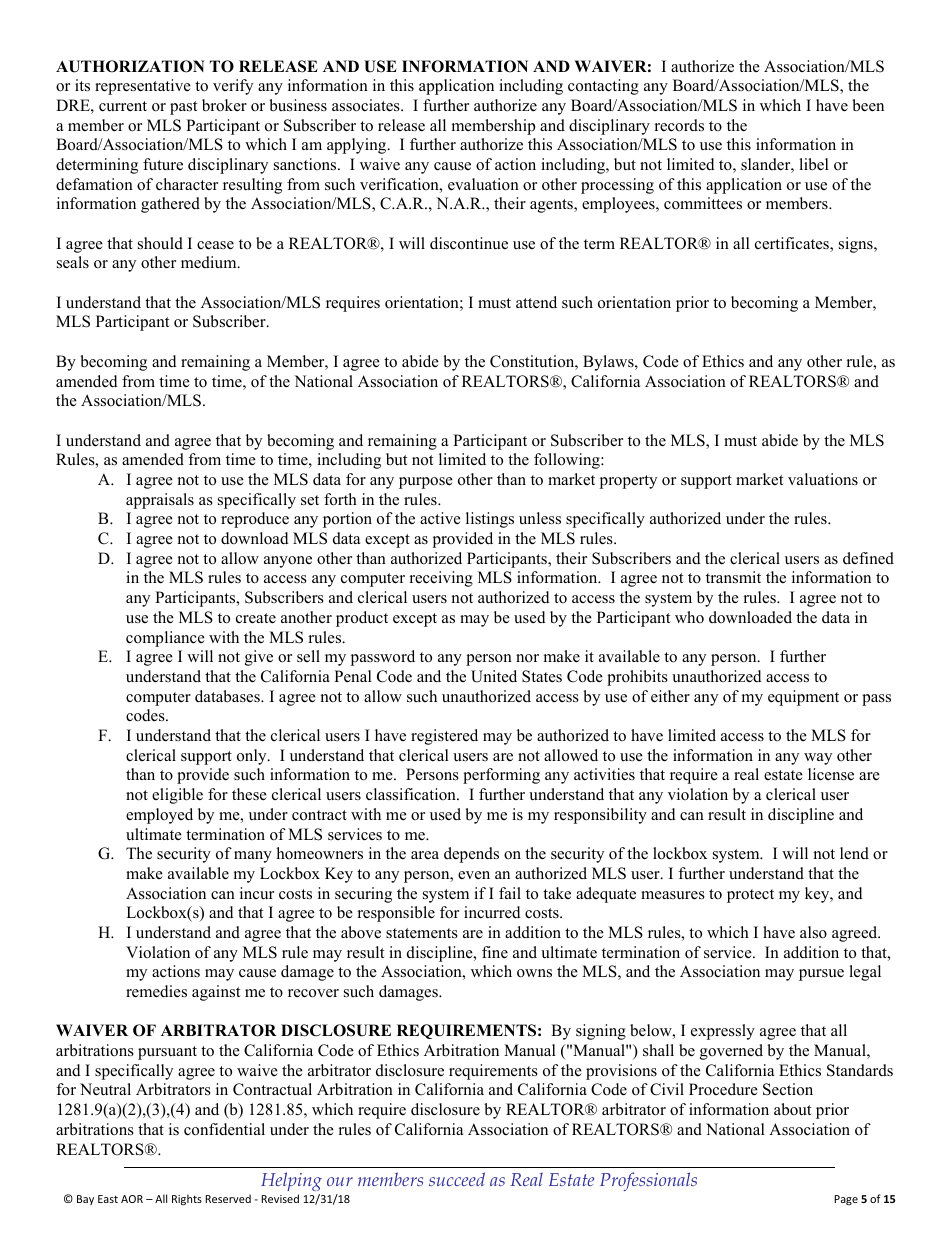 The image size is (952, 1233). I want to click on associates, so click(367, 105).
